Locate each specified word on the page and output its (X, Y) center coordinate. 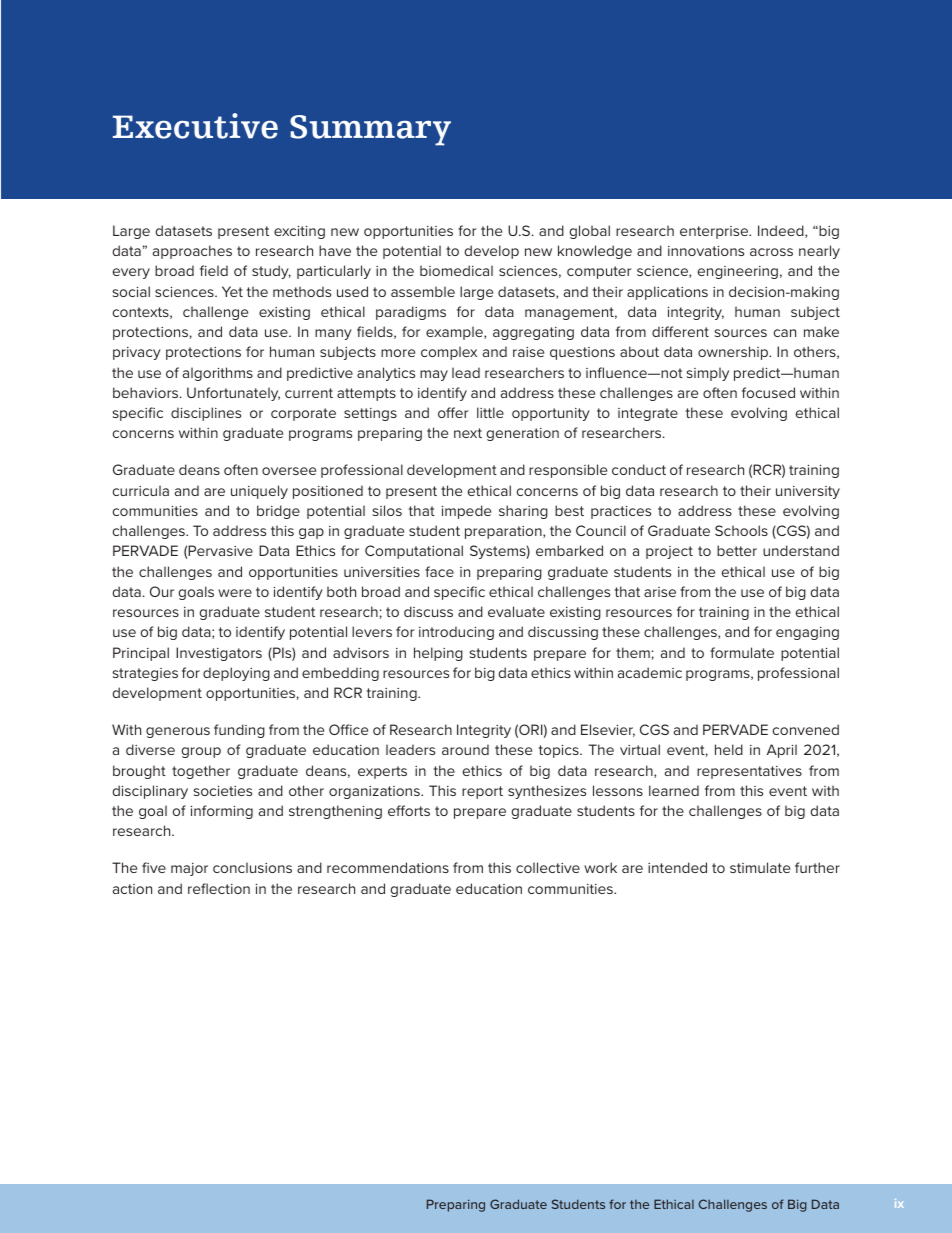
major (189, 869)
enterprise (715, 232)
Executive (195, 126)
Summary (370, 130)
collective (548, 867)
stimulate (760, 867)
